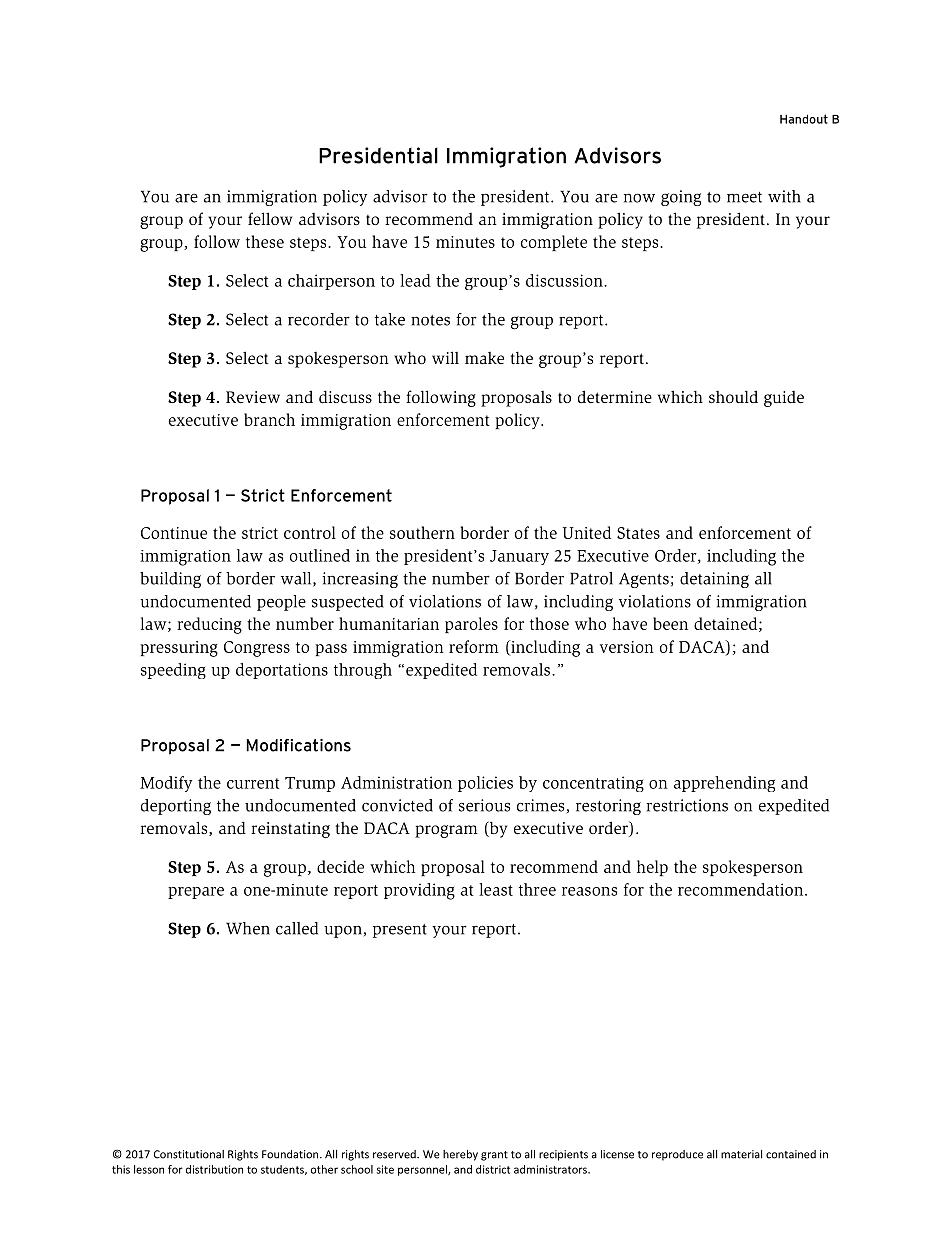 This page has height=1233, width=952. I want to click on reform, so click(474, 646).
